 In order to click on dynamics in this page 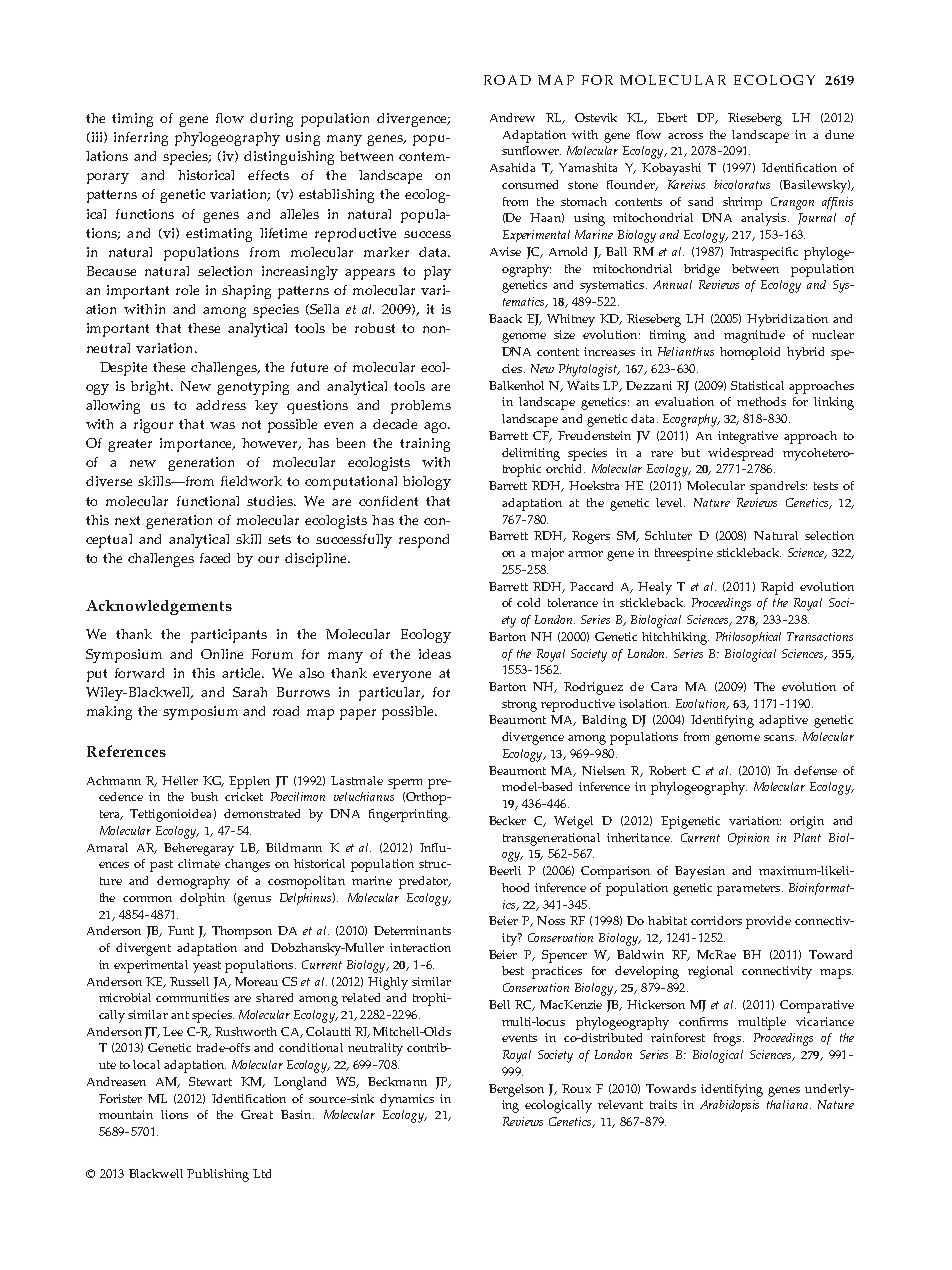, I will do `click(407, 1100)`.
